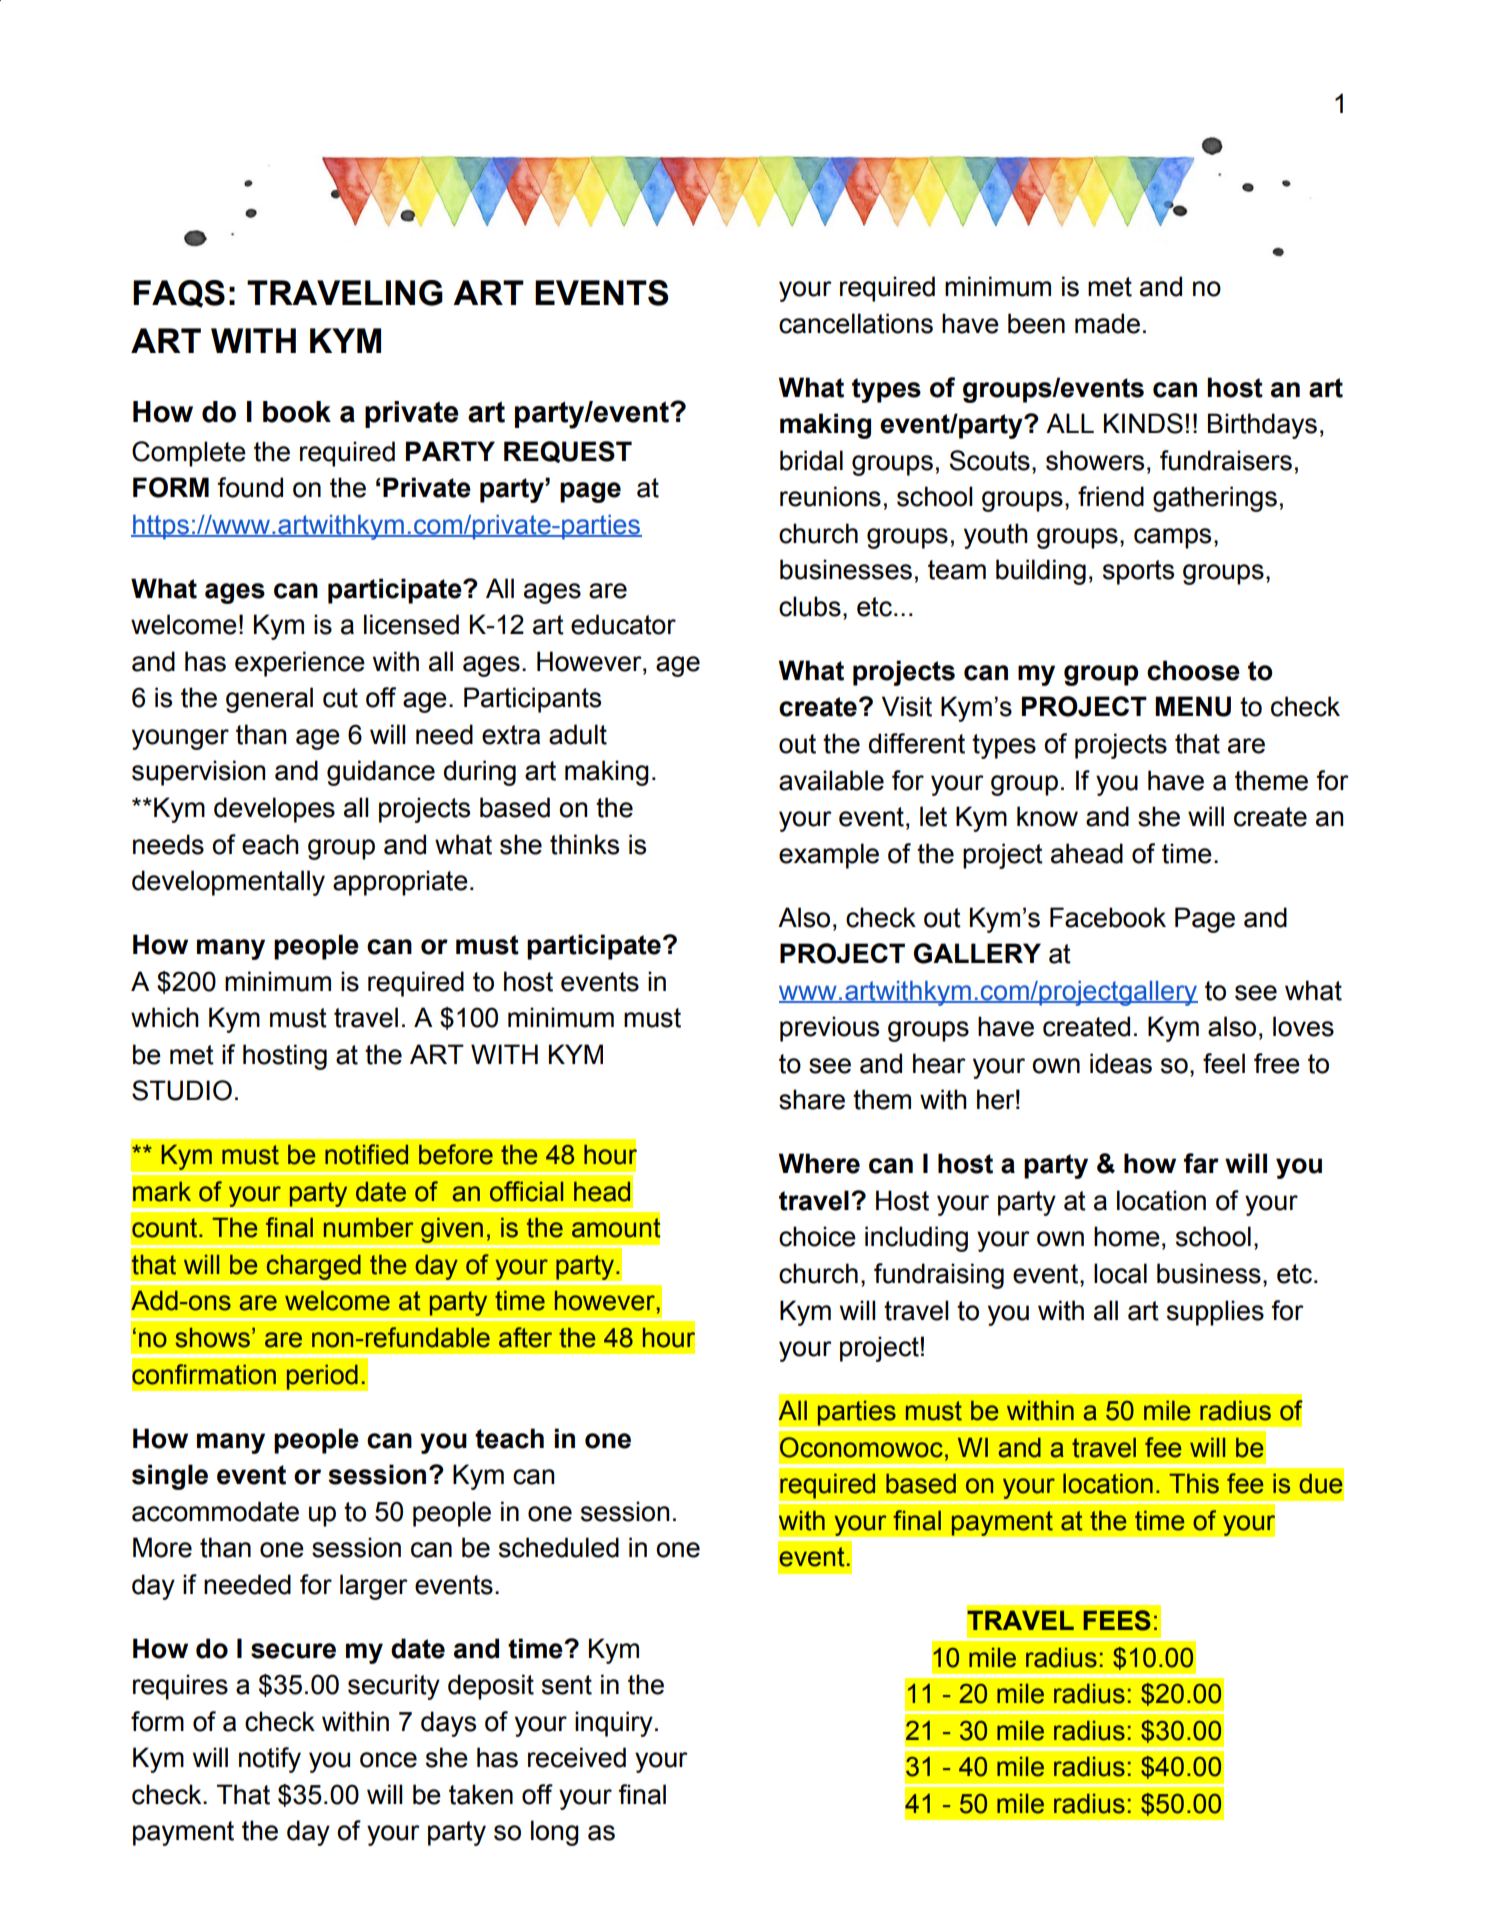 This document has height=1930, width=1492. Describe the element at coordinates (182, 1090) in the document. I see `STUDIO` at that location.
